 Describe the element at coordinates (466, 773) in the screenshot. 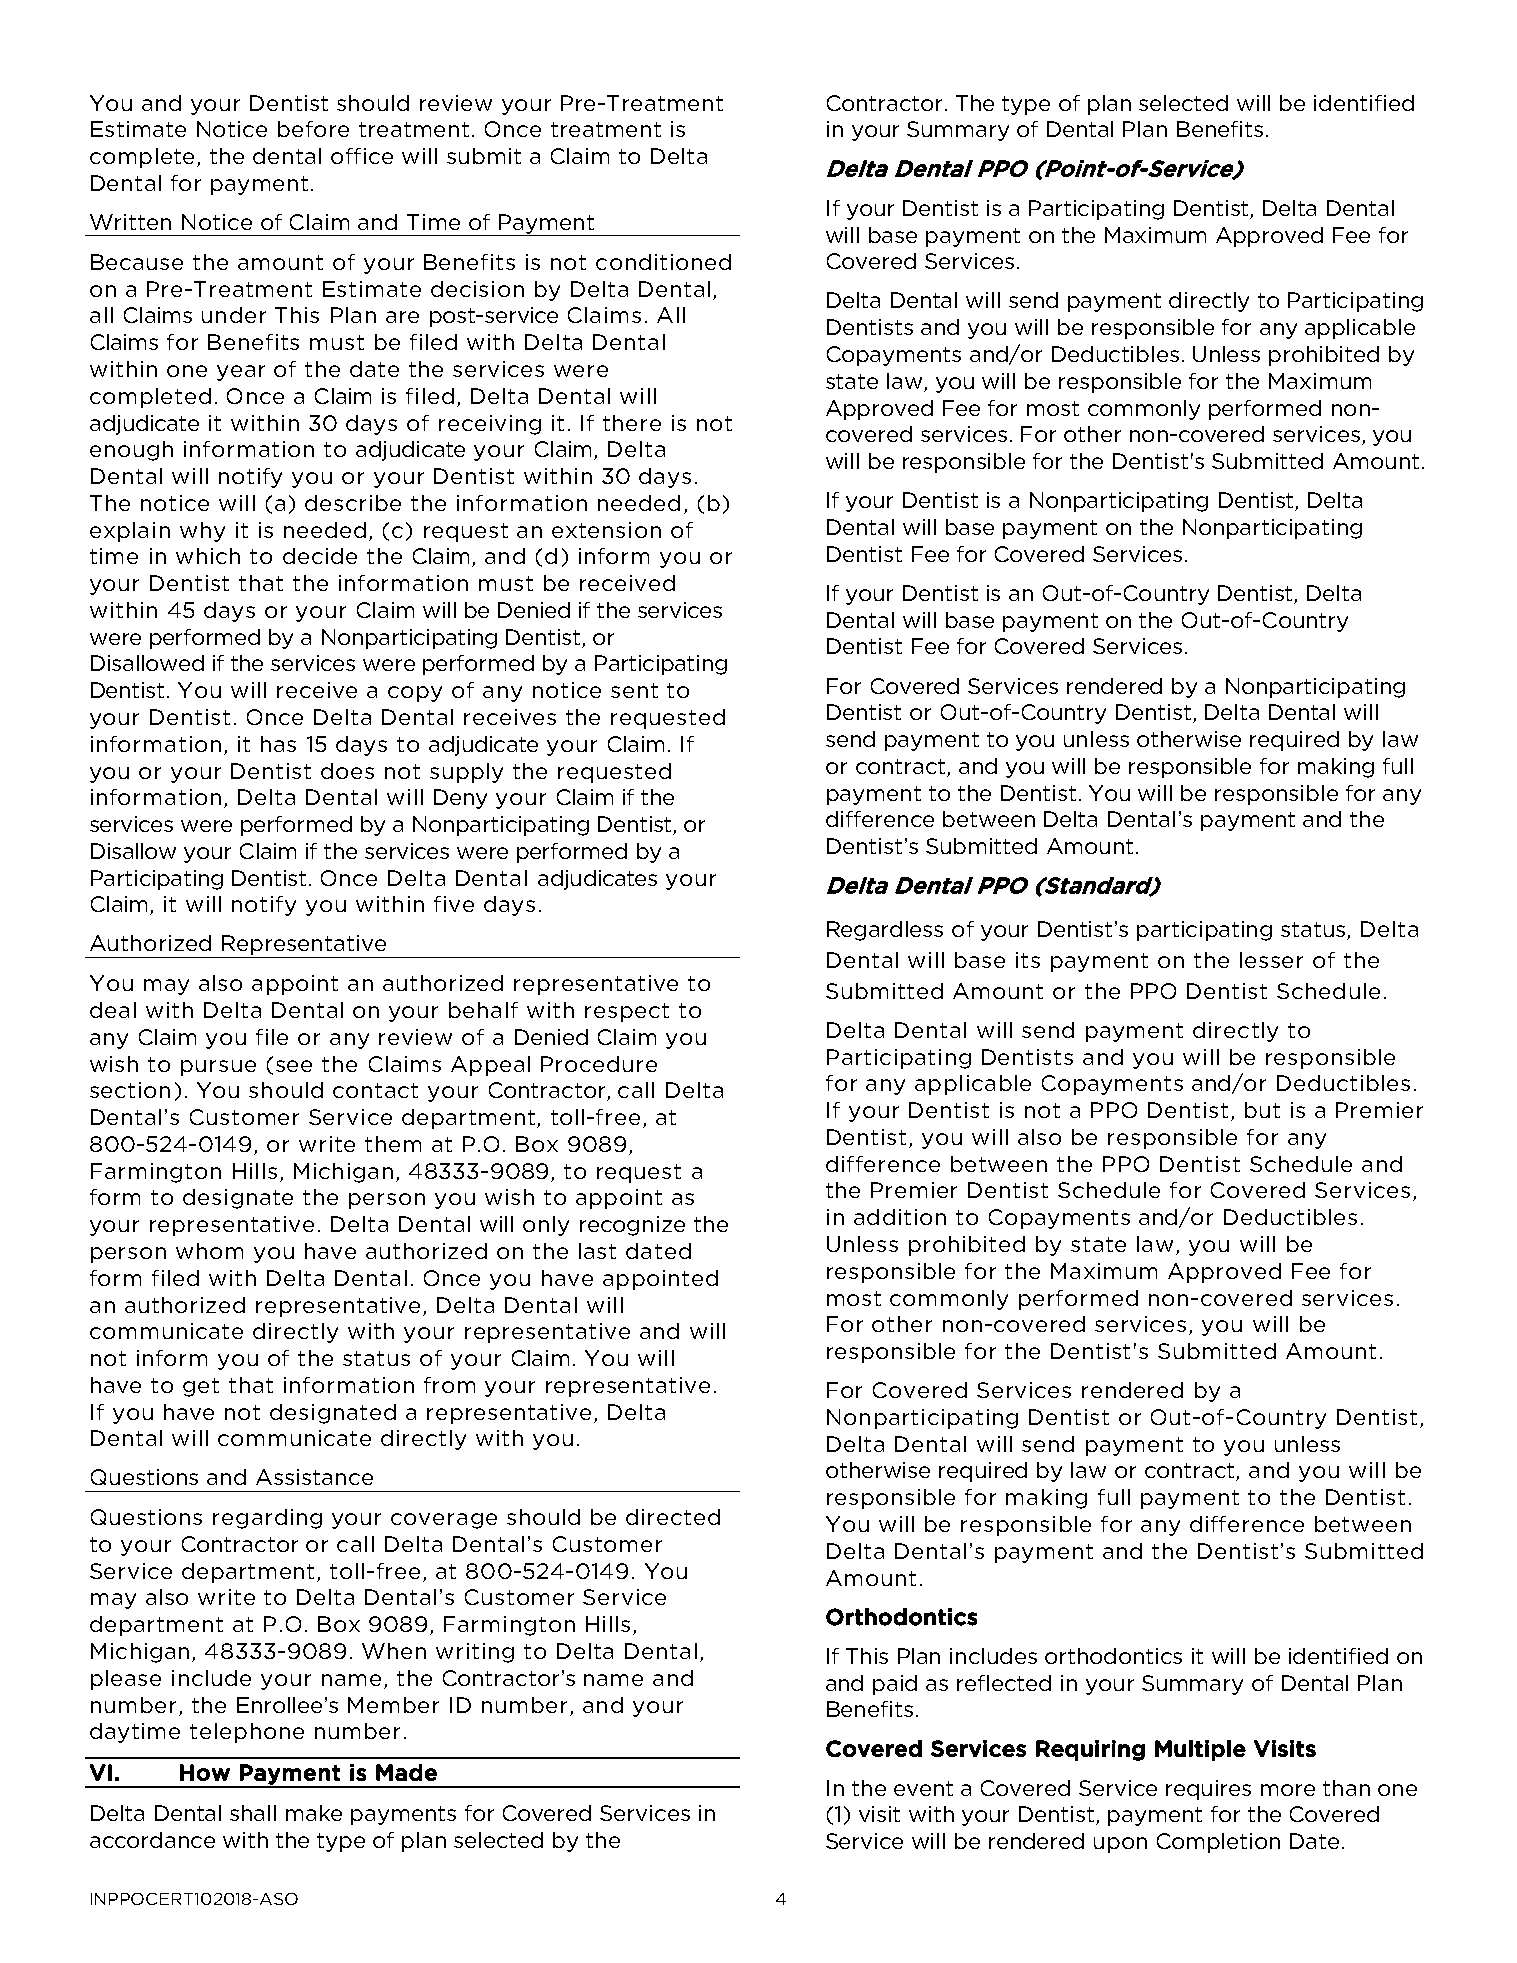

I see `supply` at that location.
